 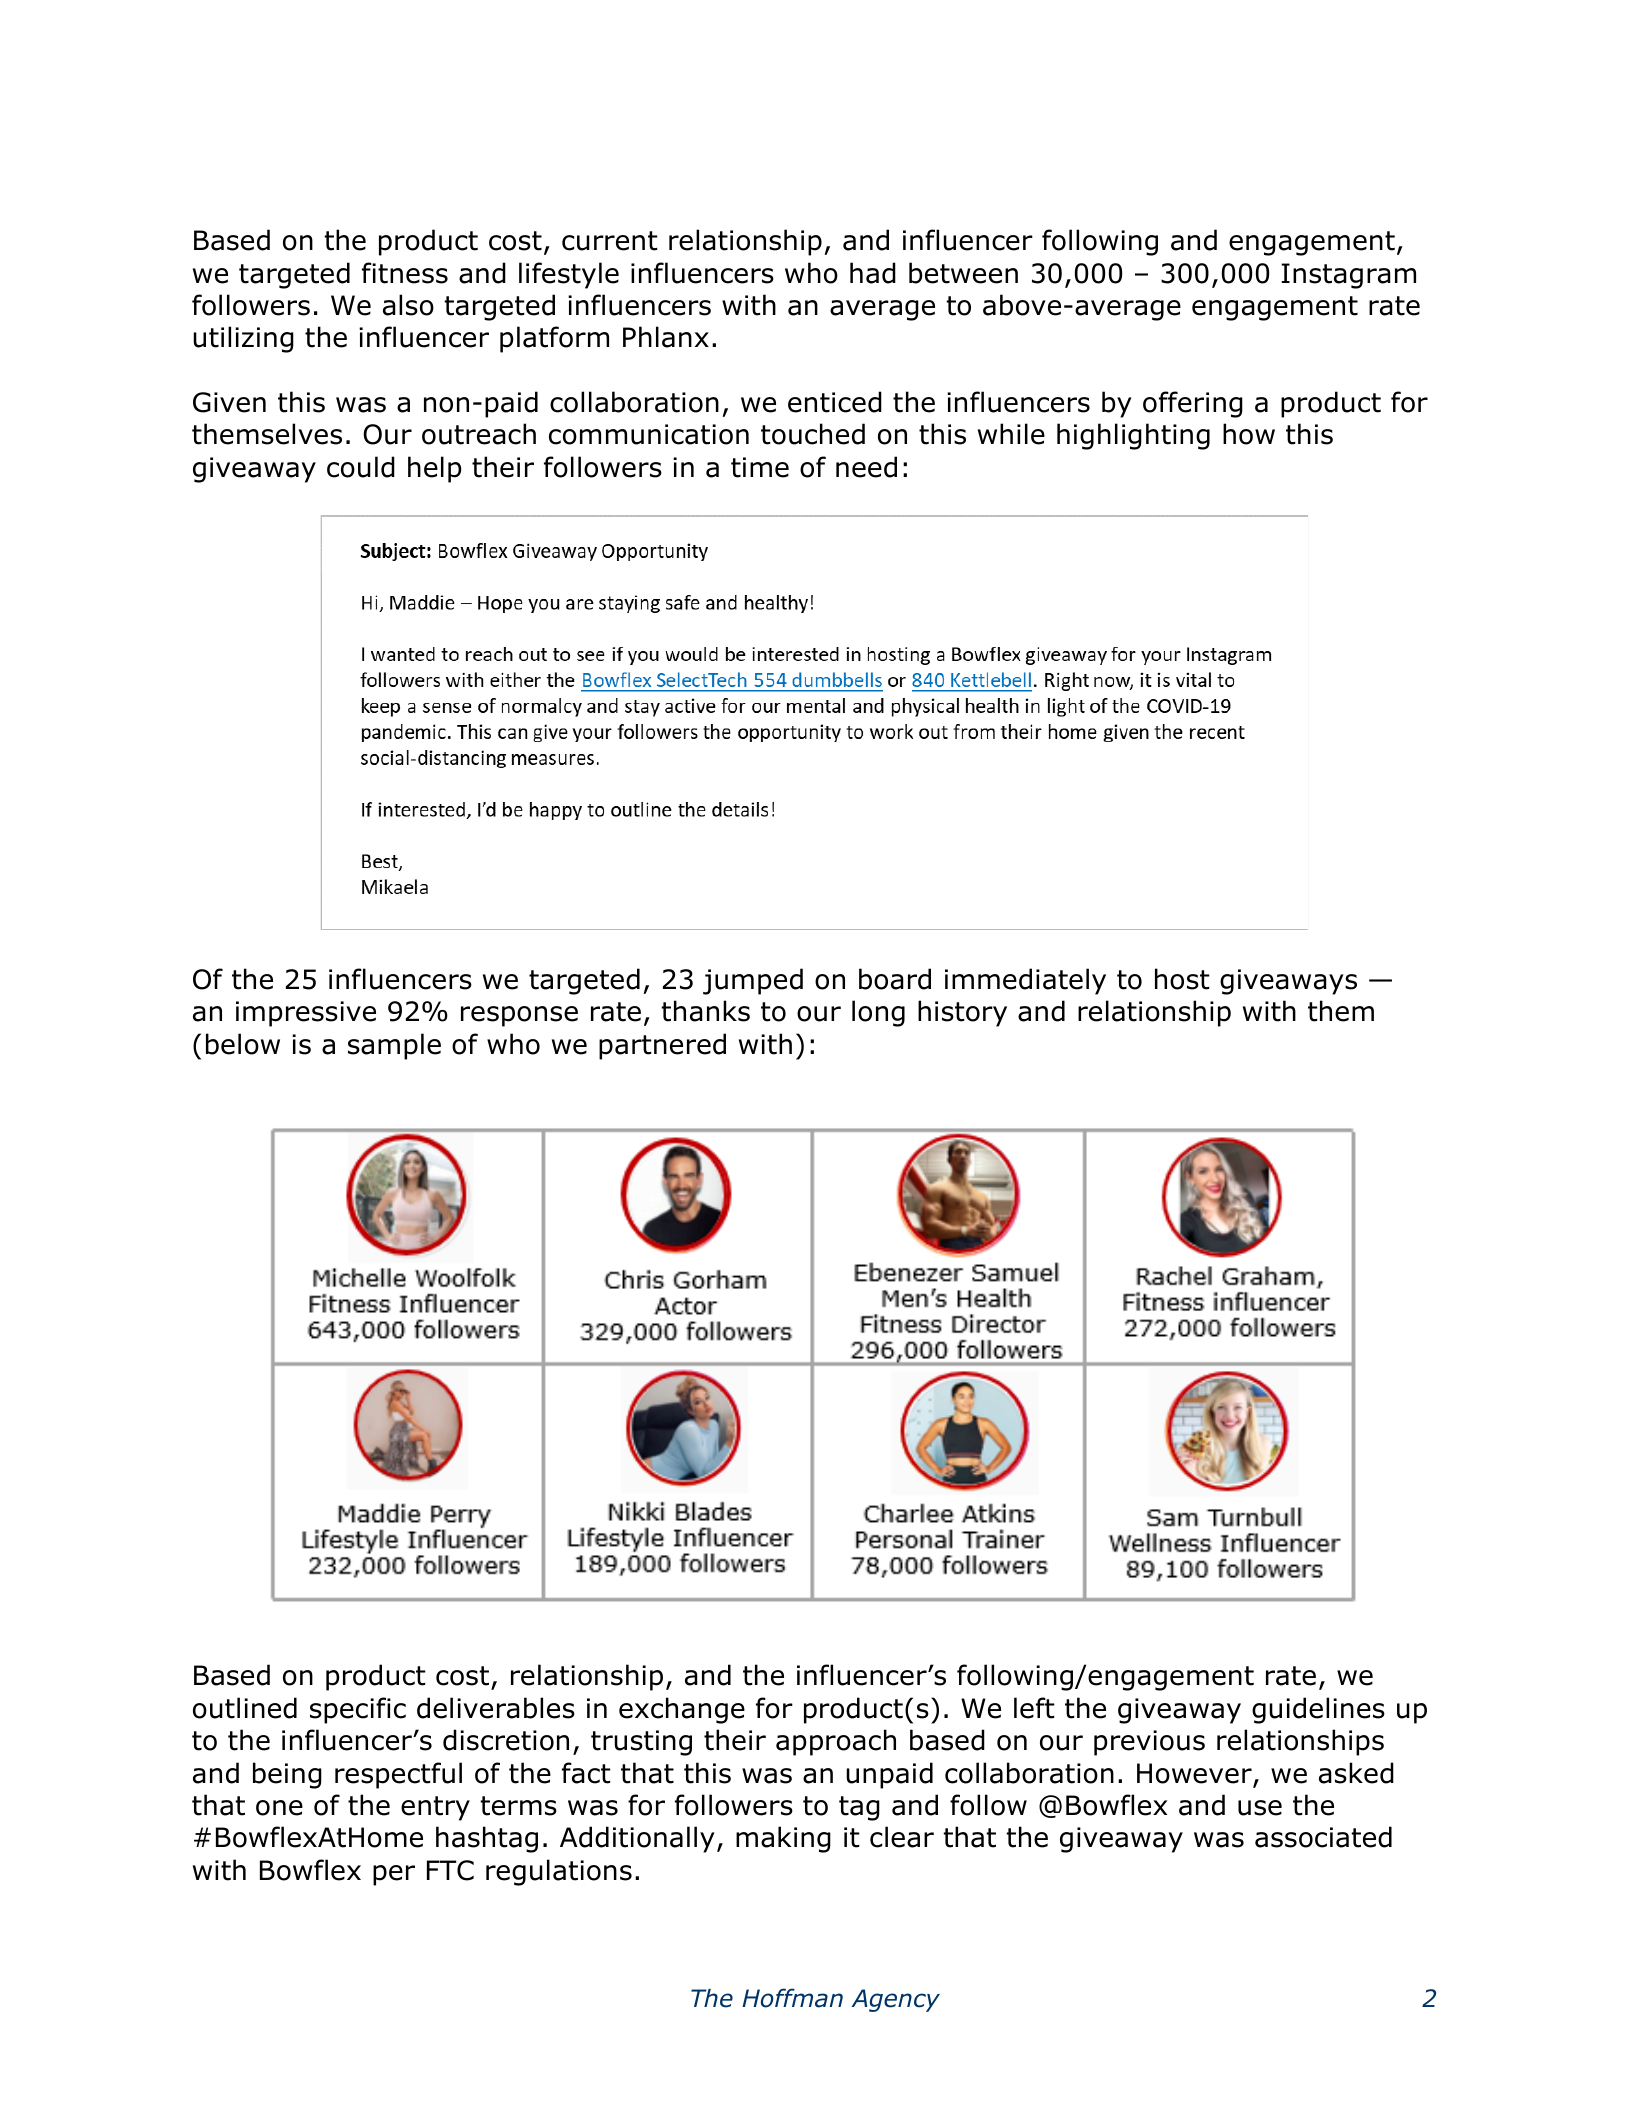 I want to click on had, so click(x=873, y=273).
